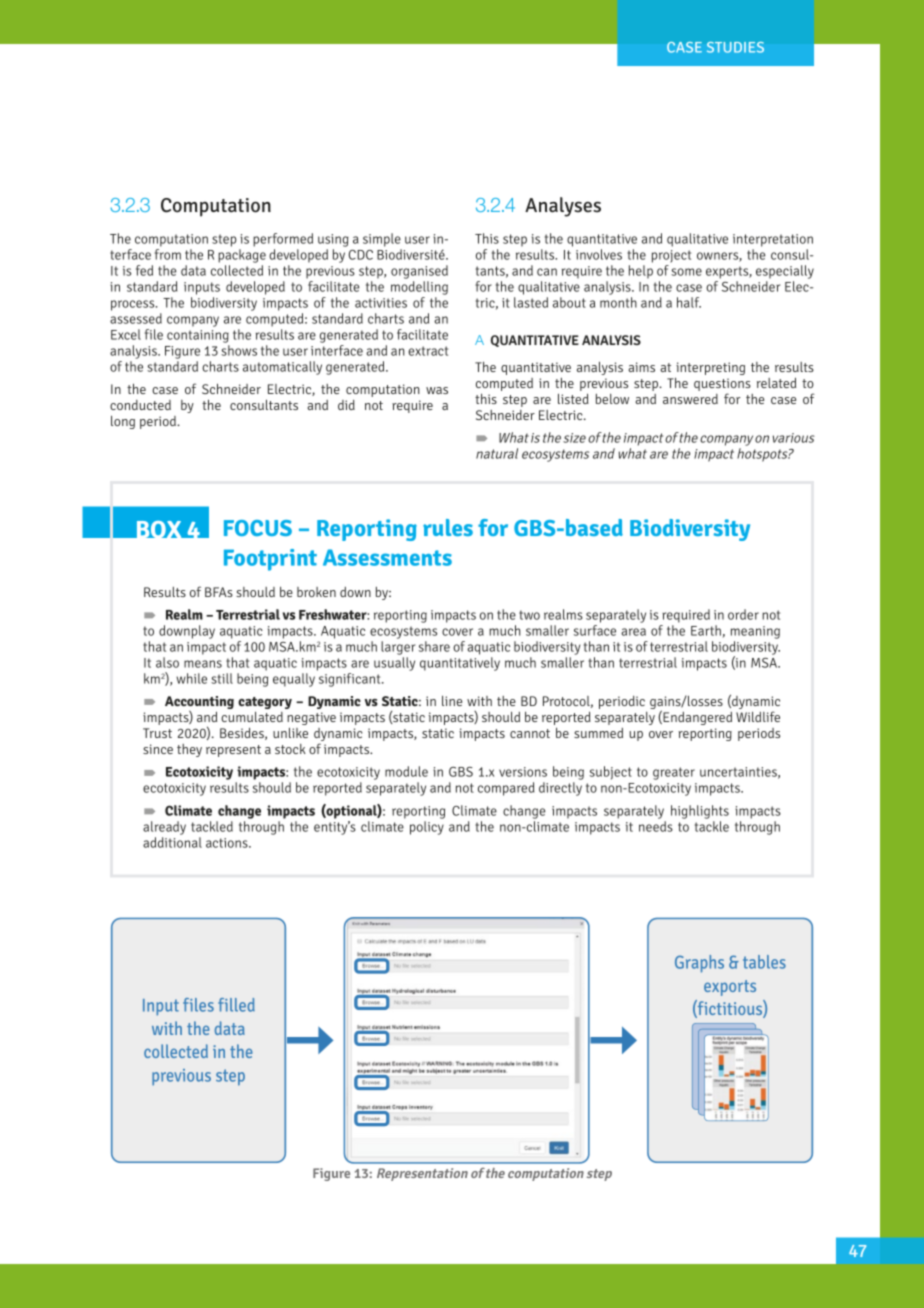 The width and height of the screenshot is (924, 1308). I want to click on was, so click(437, 390).
